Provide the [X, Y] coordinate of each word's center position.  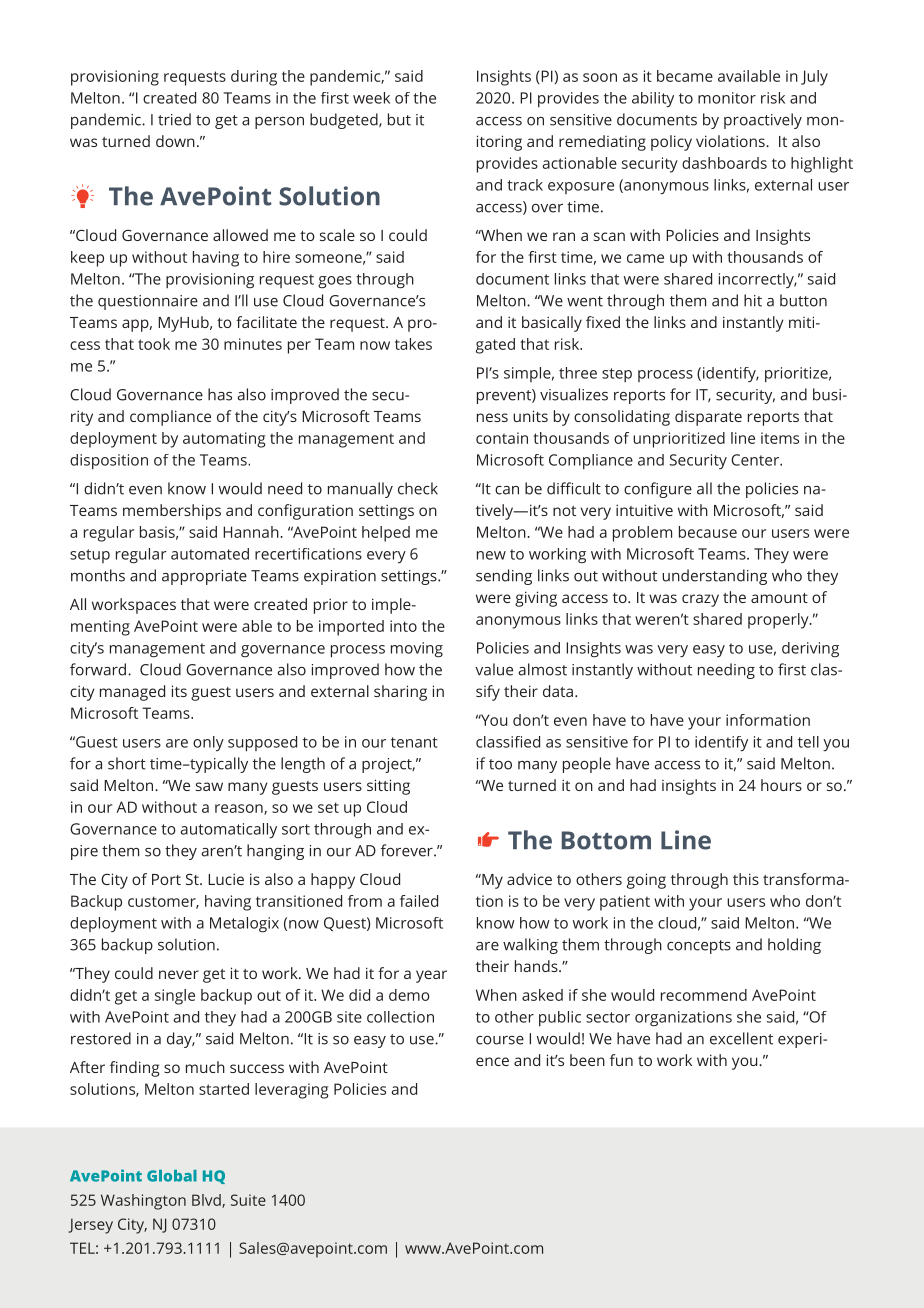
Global [172, 1176]
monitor [727, 98]
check [418, 488]
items [780, 438]
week [371, 98]
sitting [388, 787]
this [746, 879]
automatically [228, 830]
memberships [172, 512]
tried [174, 119]
